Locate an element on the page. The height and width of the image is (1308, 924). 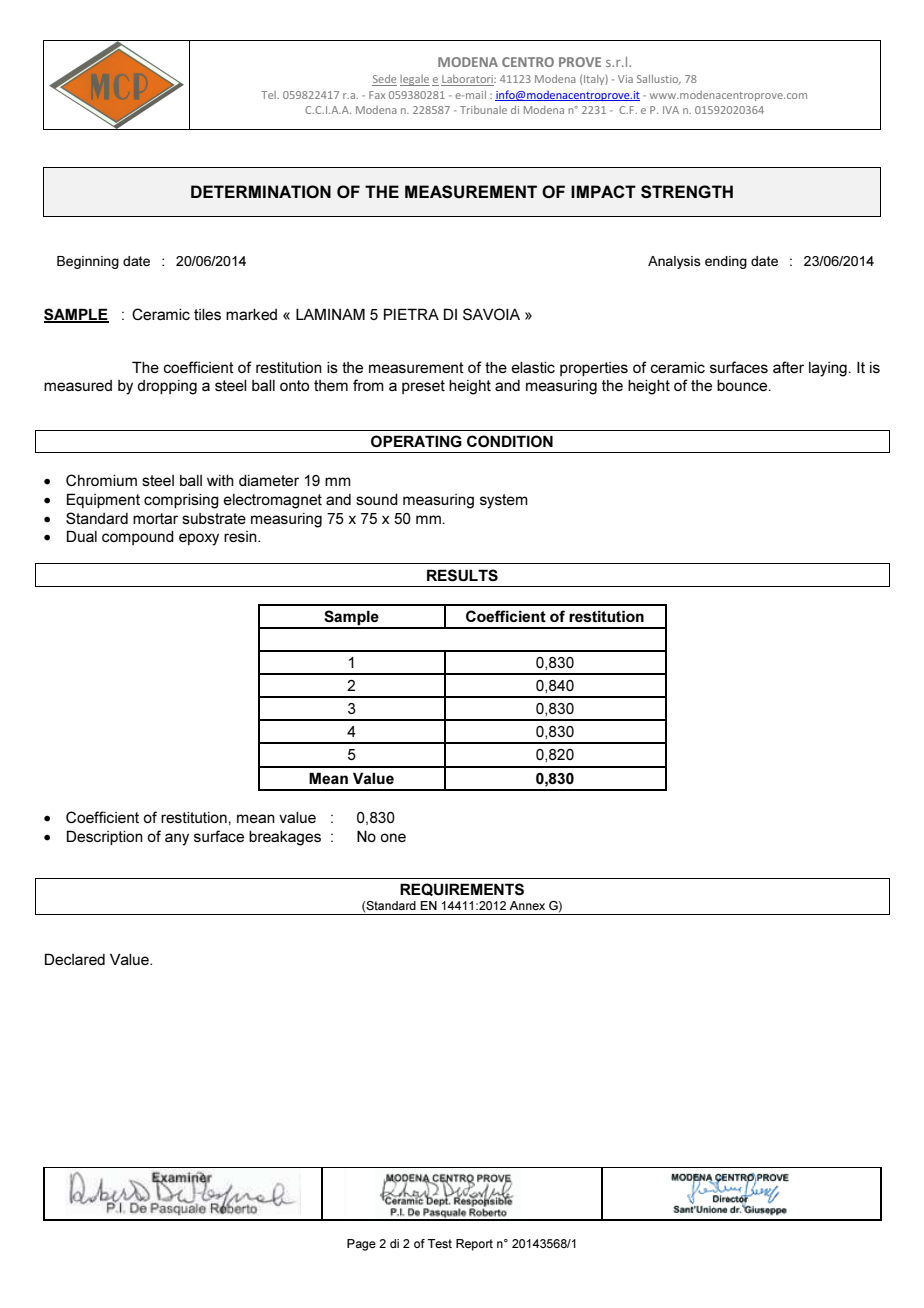
Annex is located at coordinates (527, 905).
